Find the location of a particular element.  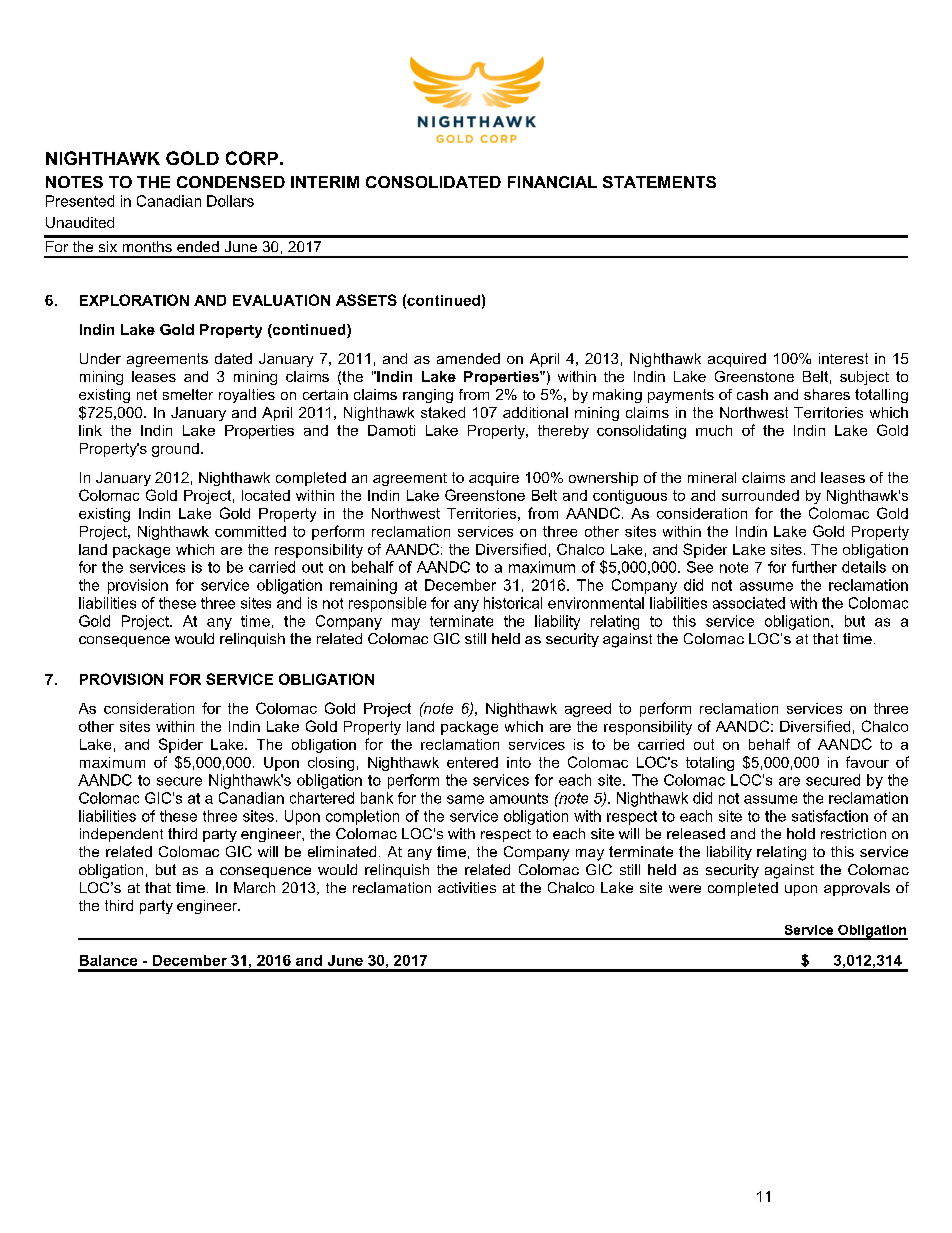

activities is located at coordinates (467, 887).
